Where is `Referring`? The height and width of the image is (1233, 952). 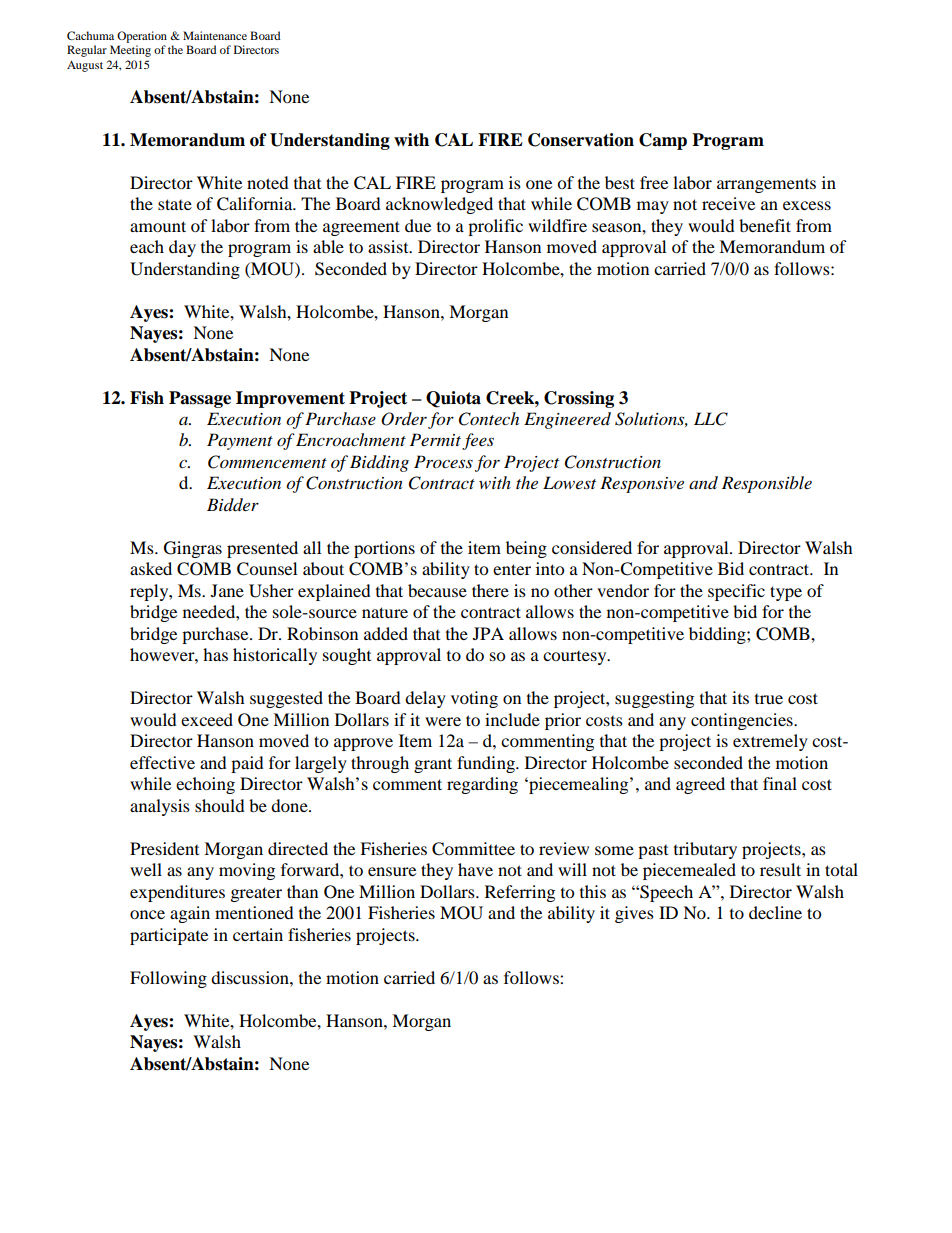 Referring is located at coordinates (520, 893).
